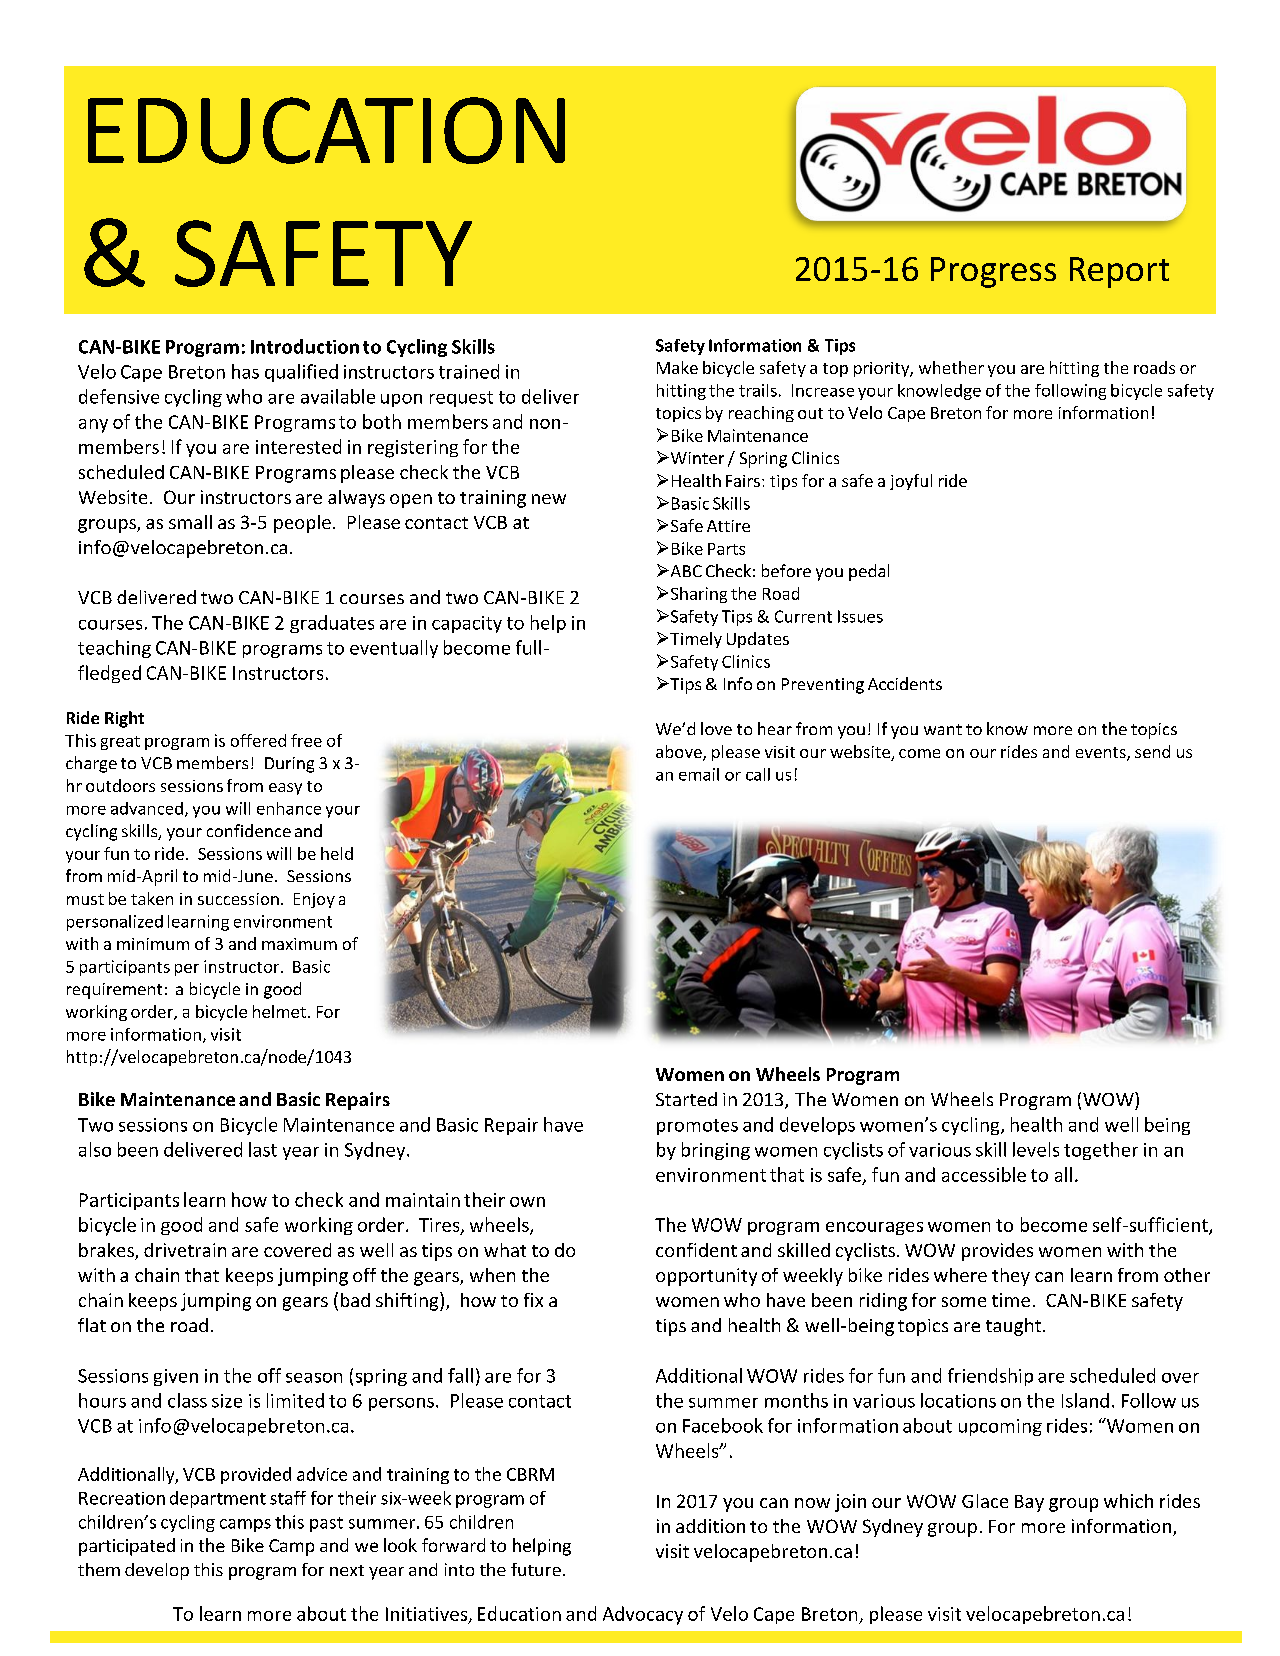 Image resolution: width=1280 pixels, height=1656 pixels. Describe the element at coordinates (905, 683) in the page. I see `Accidents` at that location.
